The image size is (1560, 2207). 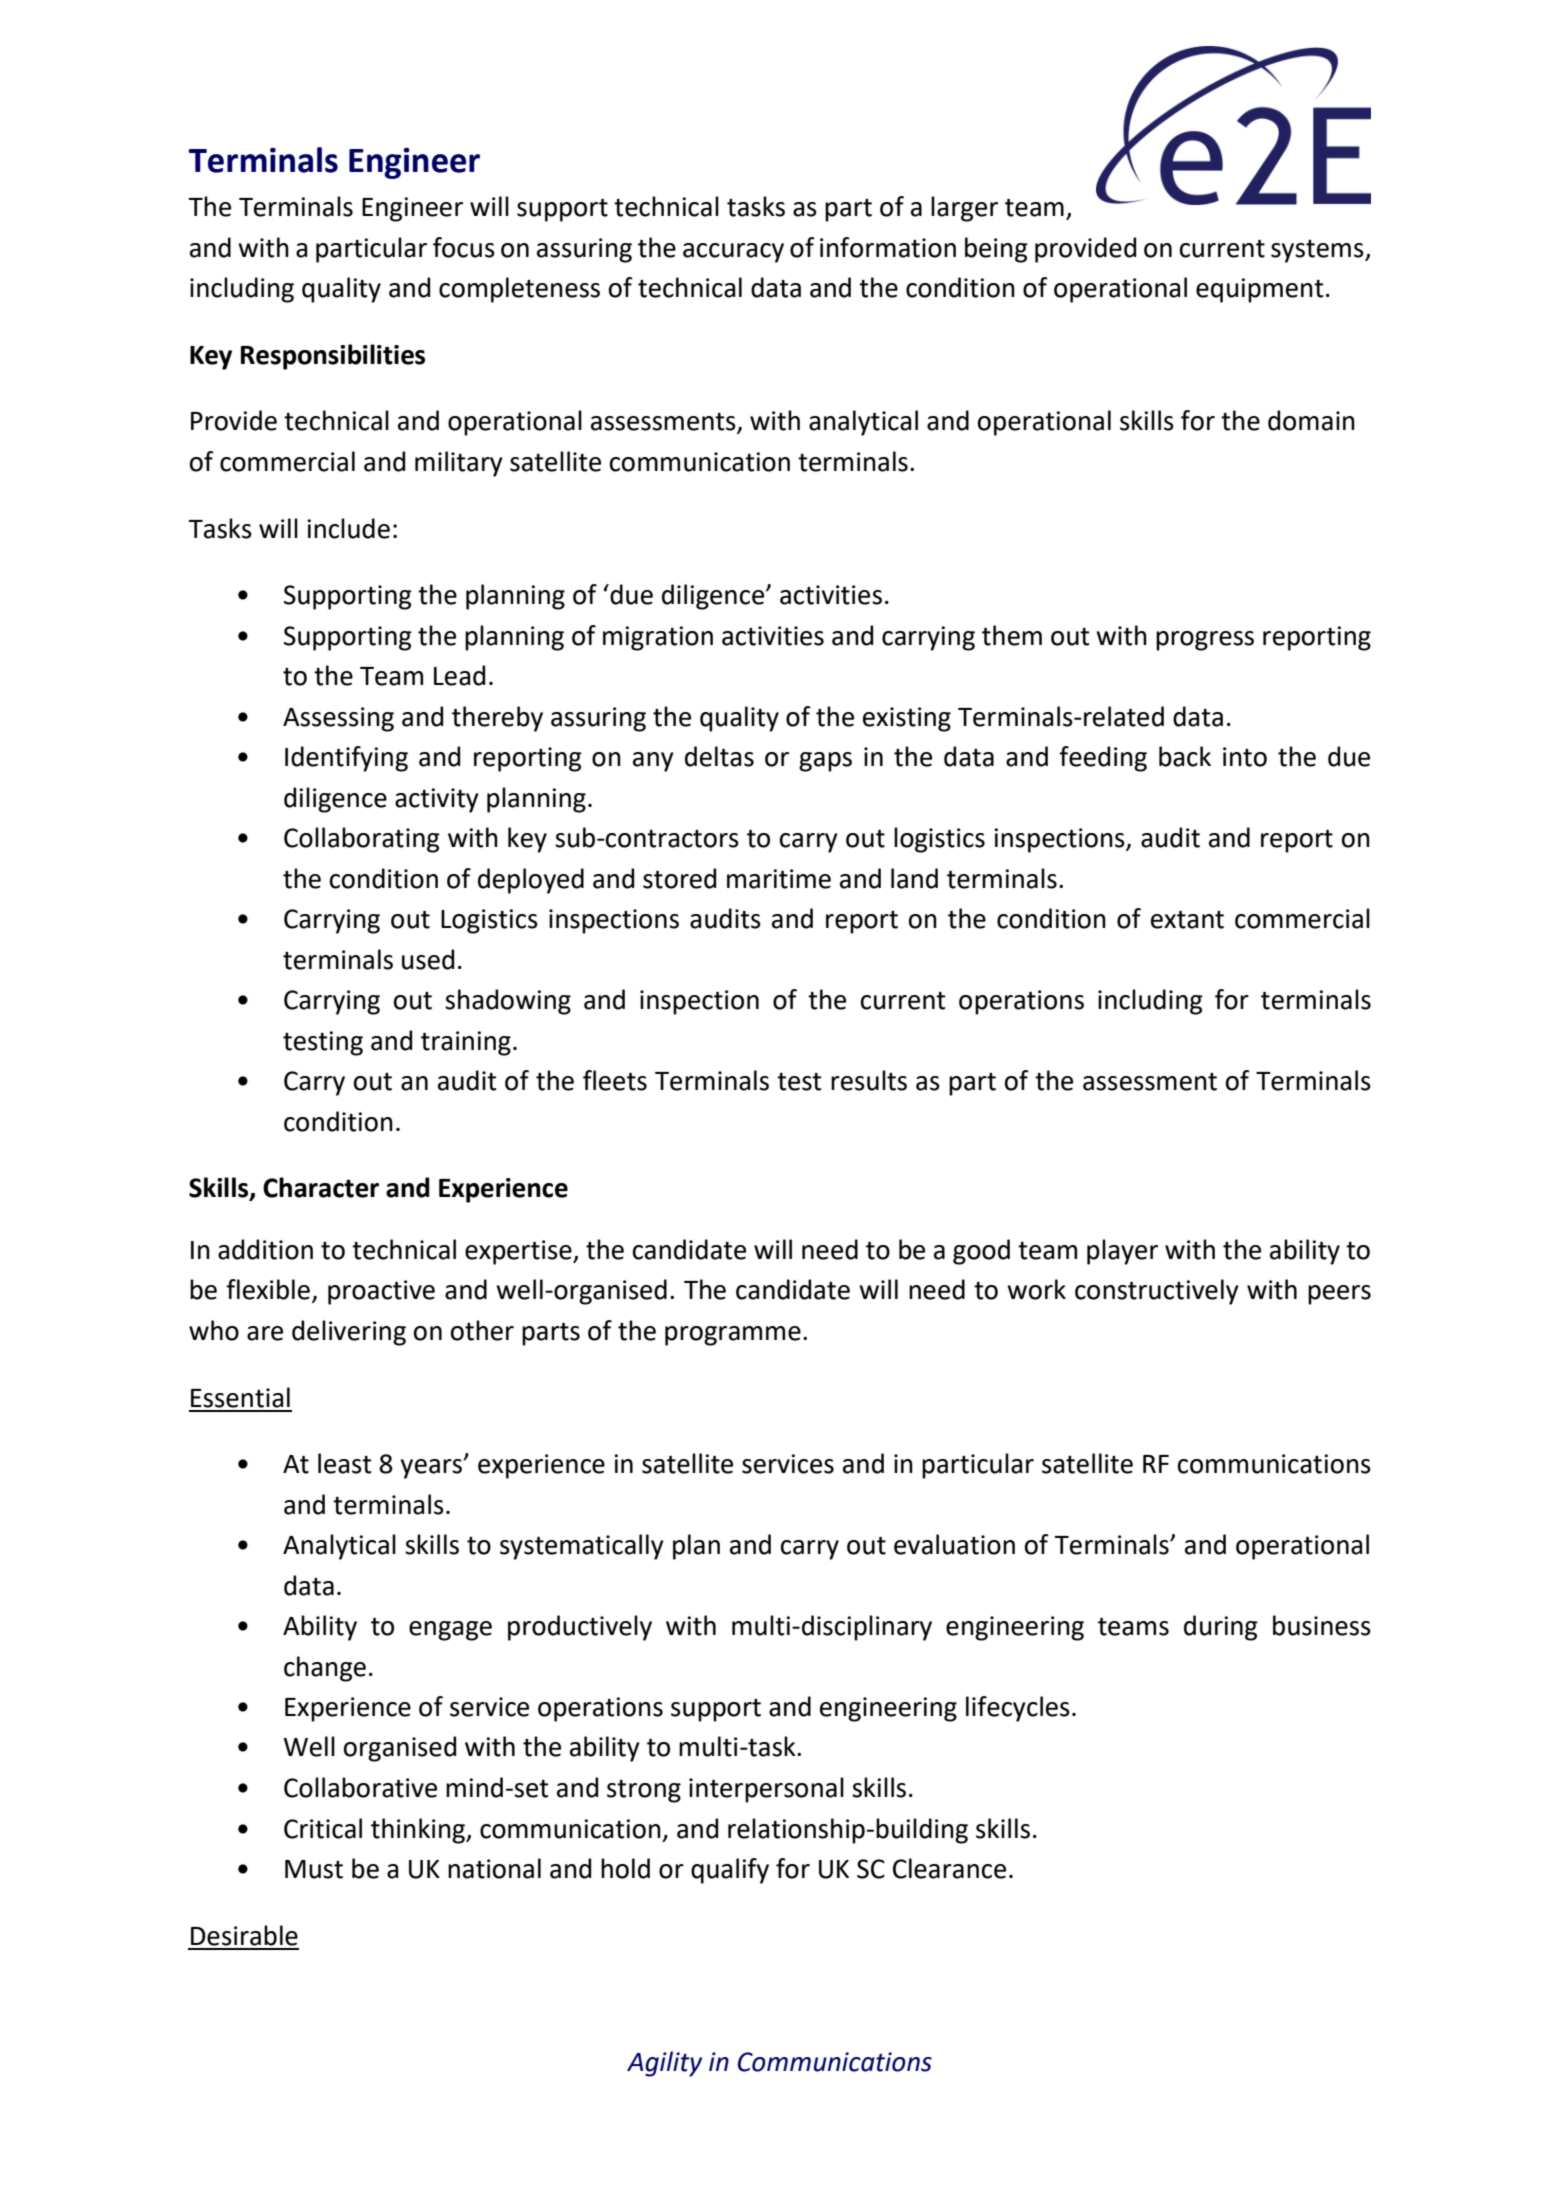 I want to click on least, so click(x=345, y=1463).
